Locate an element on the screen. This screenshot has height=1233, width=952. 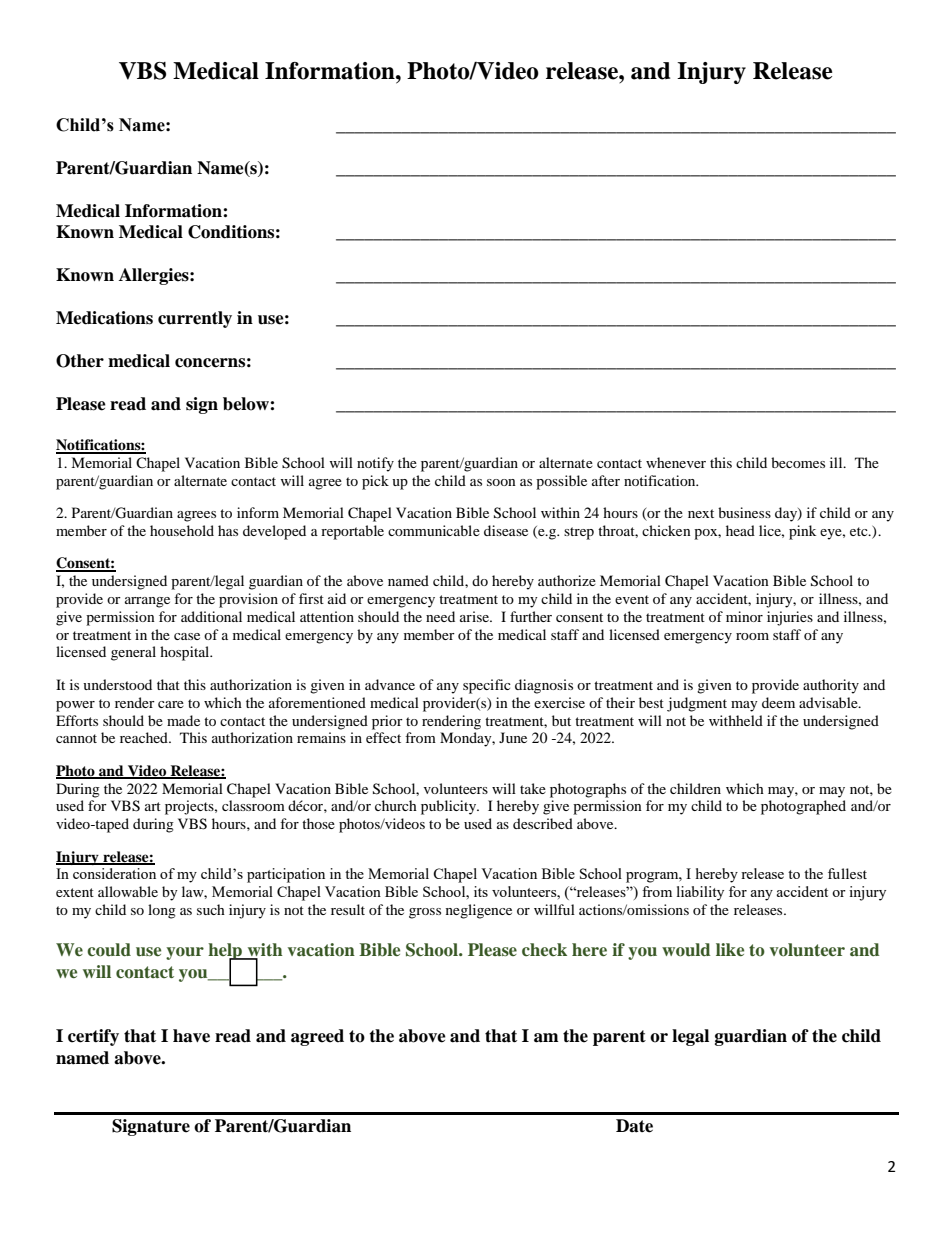
notify is located at coordinates (375, 464).
